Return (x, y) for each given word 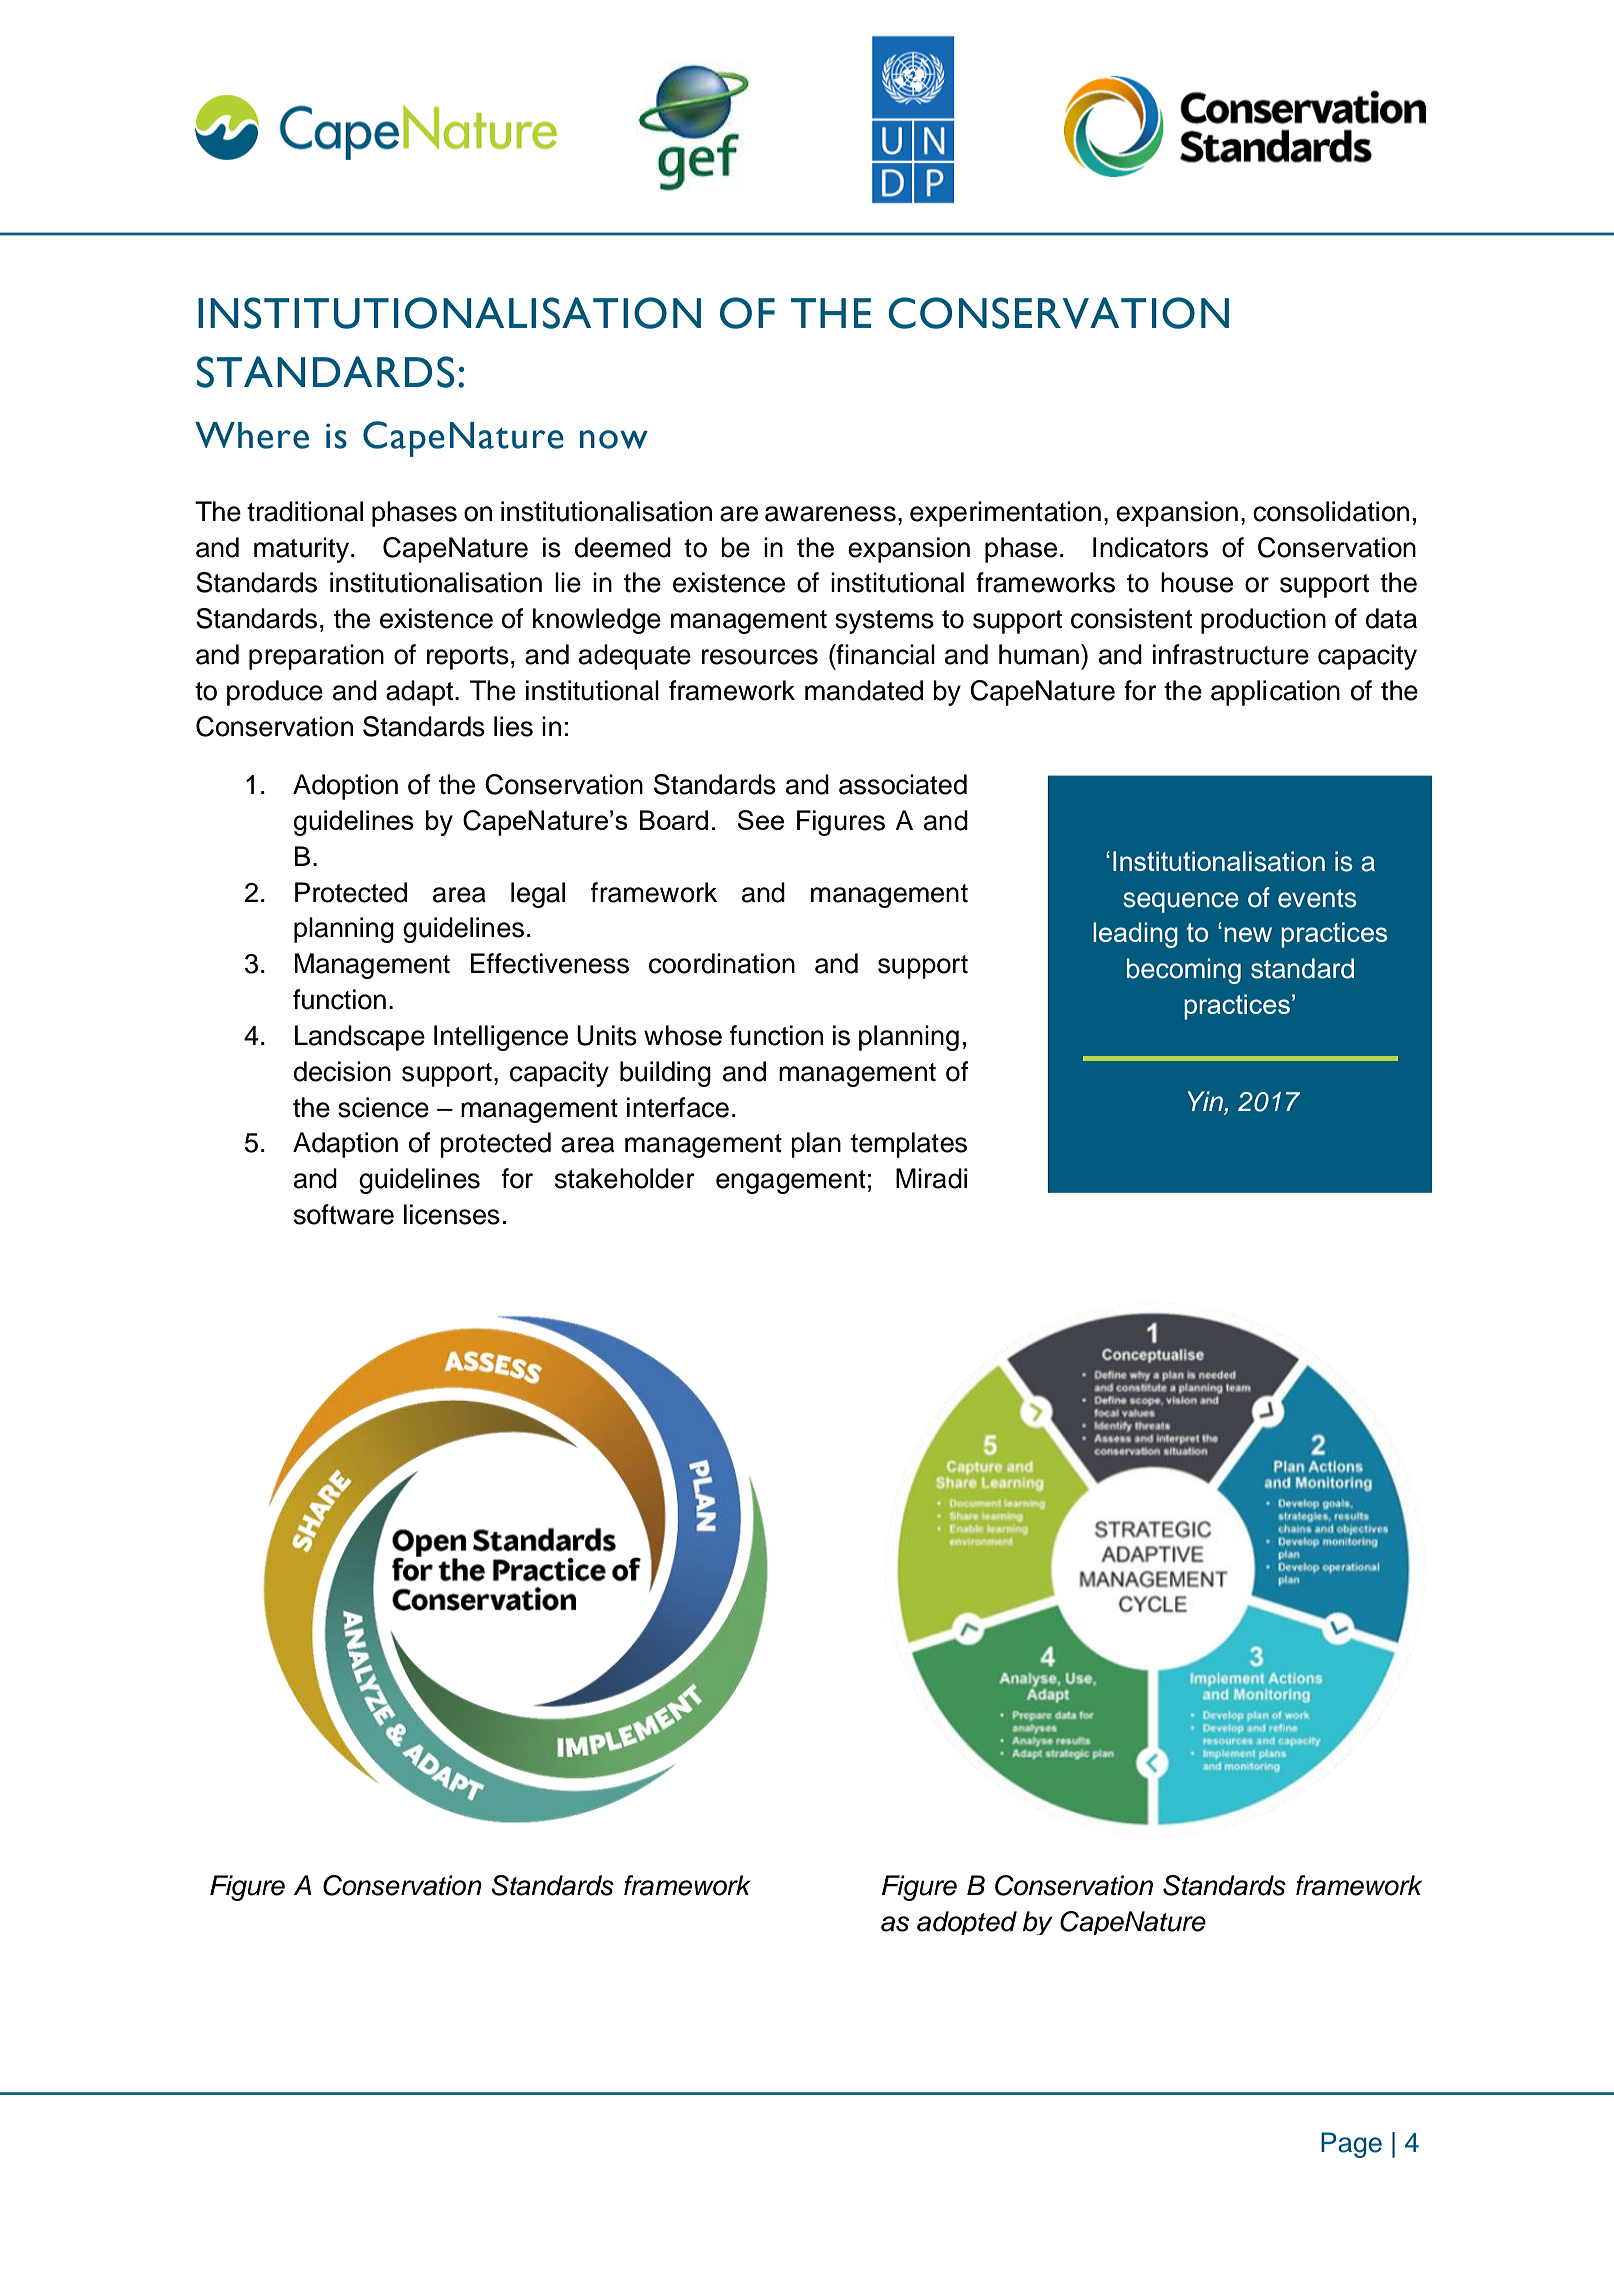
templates (909, 1145)
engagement (791, 1182)
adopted (967, 1923)
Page (1351, 2145)
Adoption (345, 787)
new (1248, 934)
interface (678, 1107)
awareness (830, 514)
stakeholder (625, 1178)
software (344, 1214)
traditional (305, 511)
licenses (452, 1214)
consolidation (1331, 511)
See (761, 820)
